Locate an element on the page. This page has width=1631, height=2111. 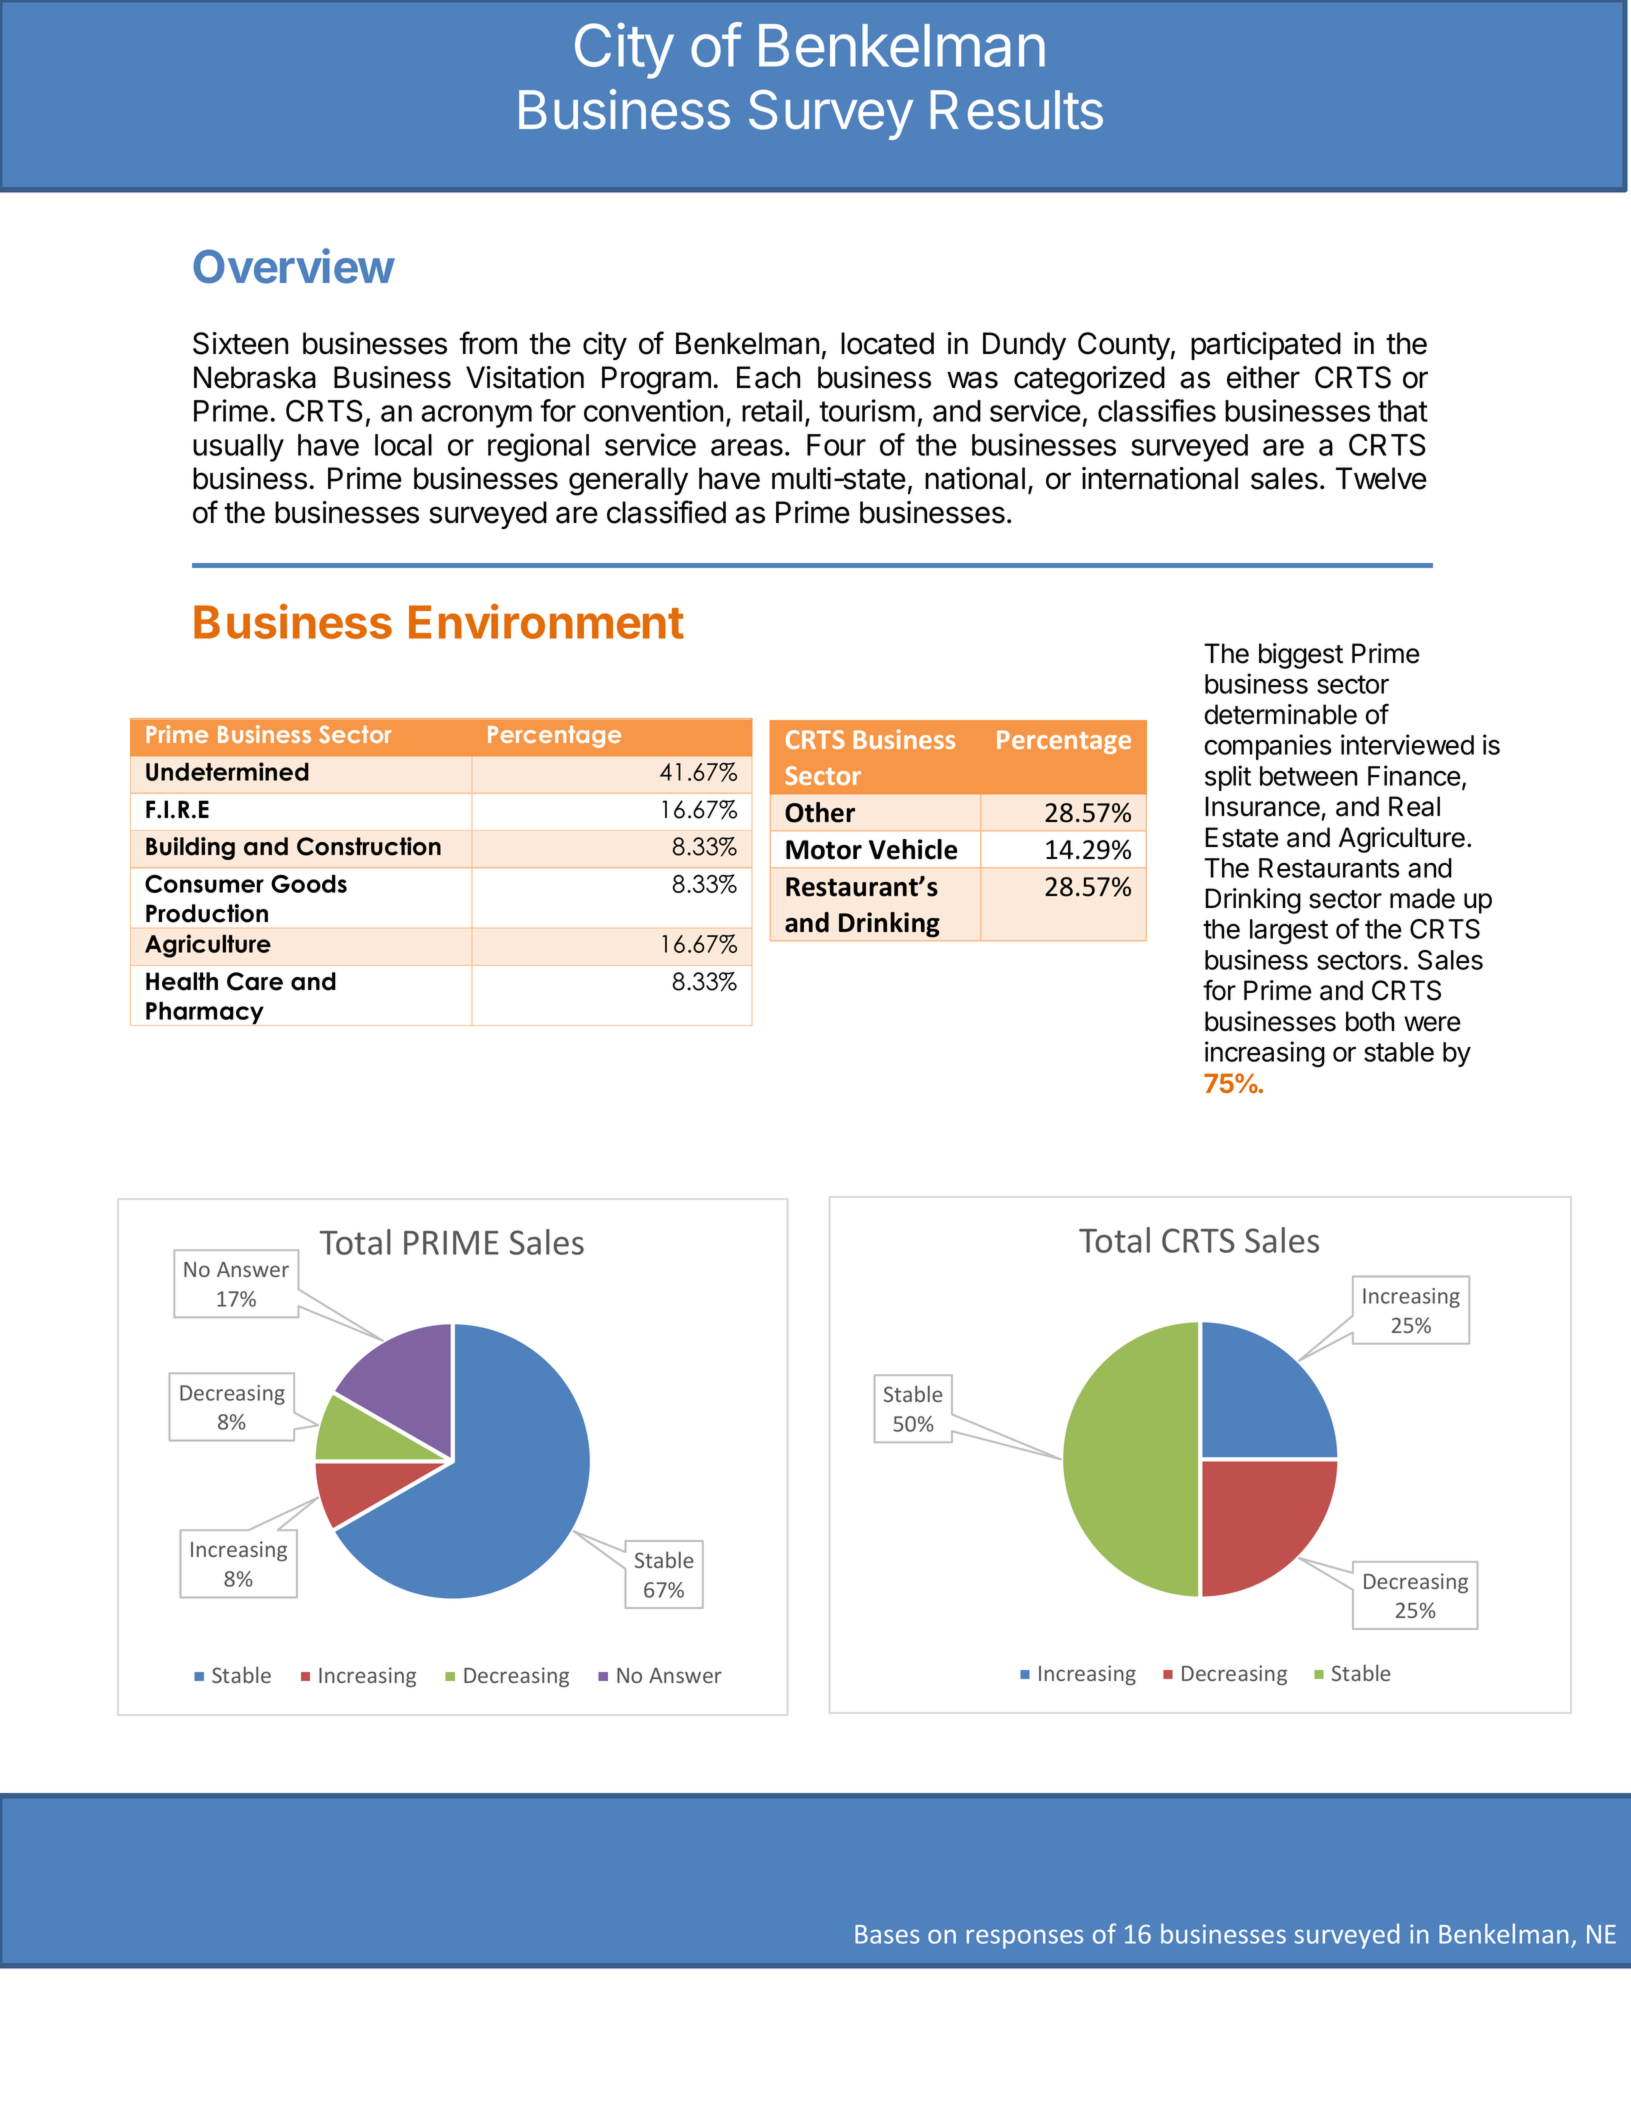
were is located at coordinates (1432, 1024).
